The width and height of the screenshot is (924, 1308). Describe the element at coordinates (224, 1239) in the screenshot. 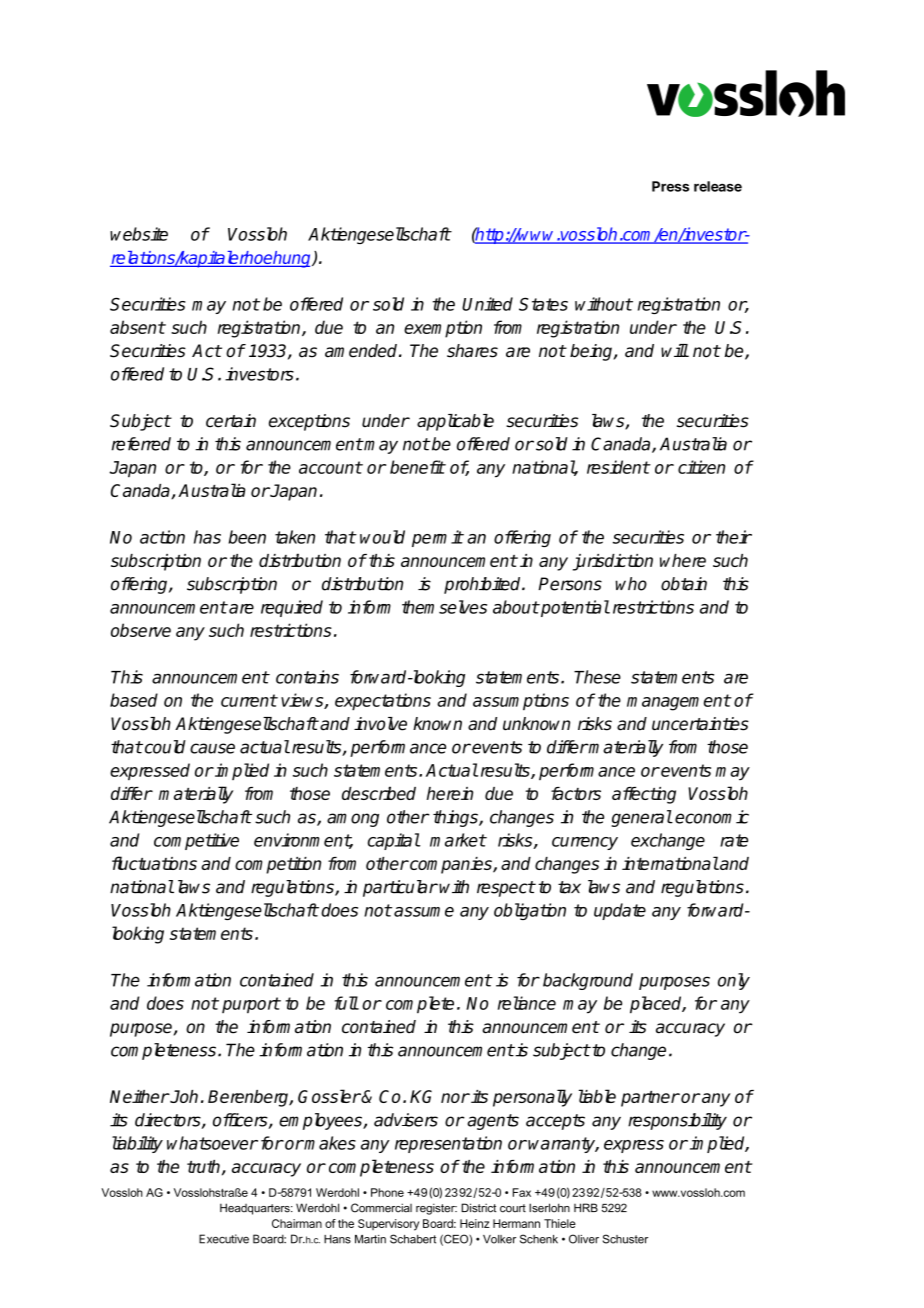

I see `Executive` at that location.
